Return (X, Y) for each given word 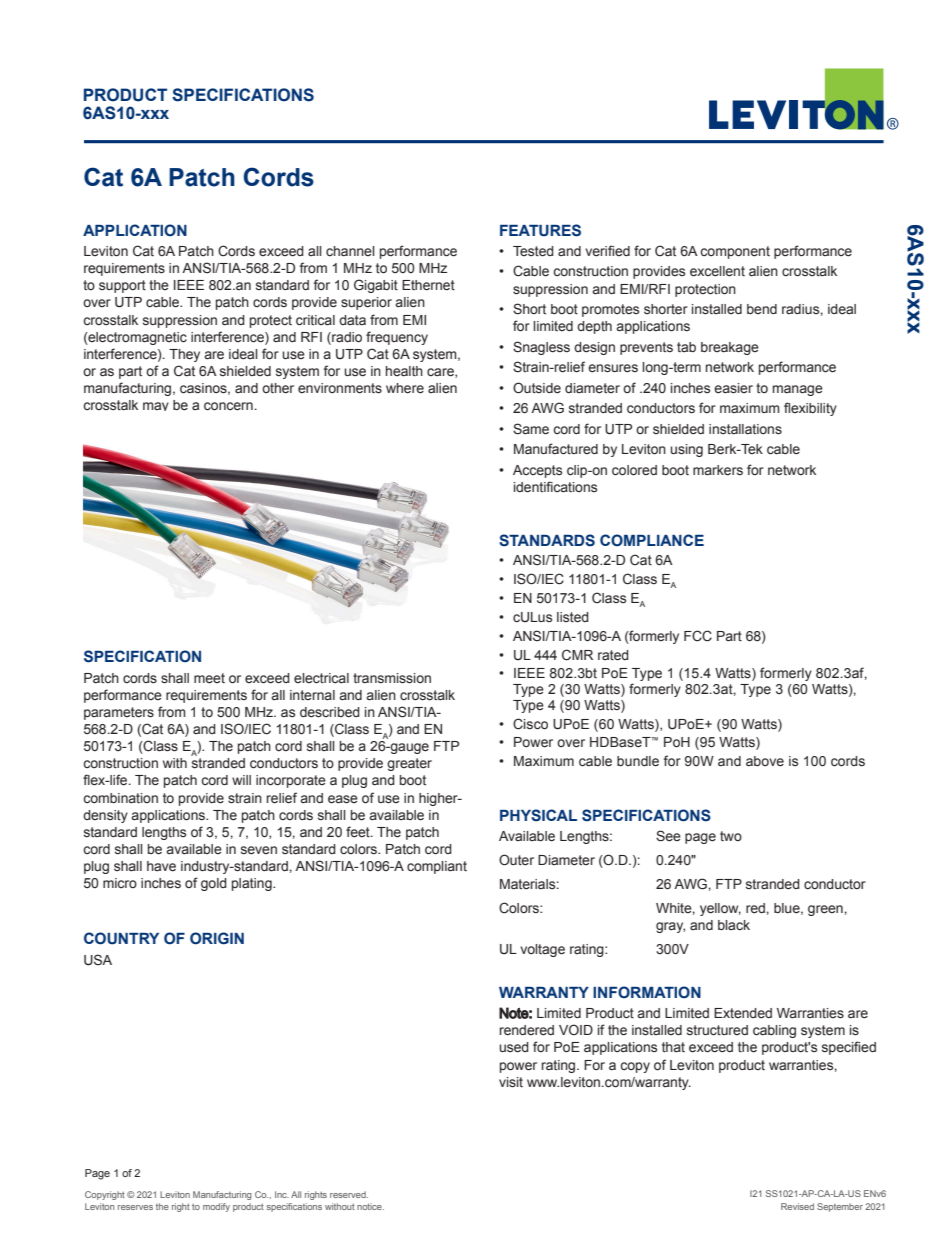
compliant (437, 867)
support (122, 286)
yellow (720, 909)
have (161, 866)
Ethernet (428, 285)
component (735, 252)
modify (216, 1207)
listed (573, 617)
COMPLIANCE (652, 540)
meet (209, 678)
